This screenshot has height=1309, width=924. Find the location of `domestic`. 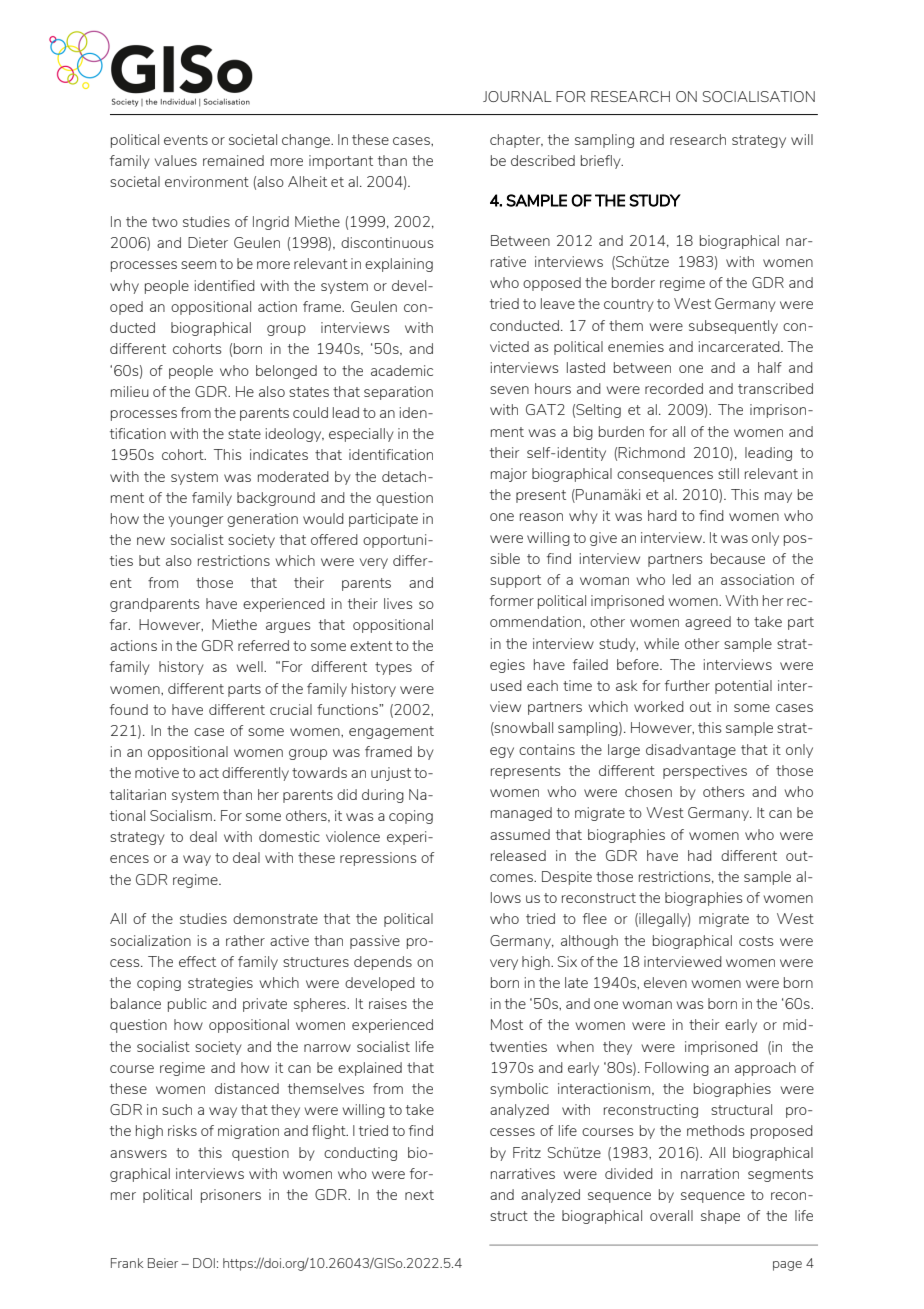

domestic is located at coordinates (289, 836).
